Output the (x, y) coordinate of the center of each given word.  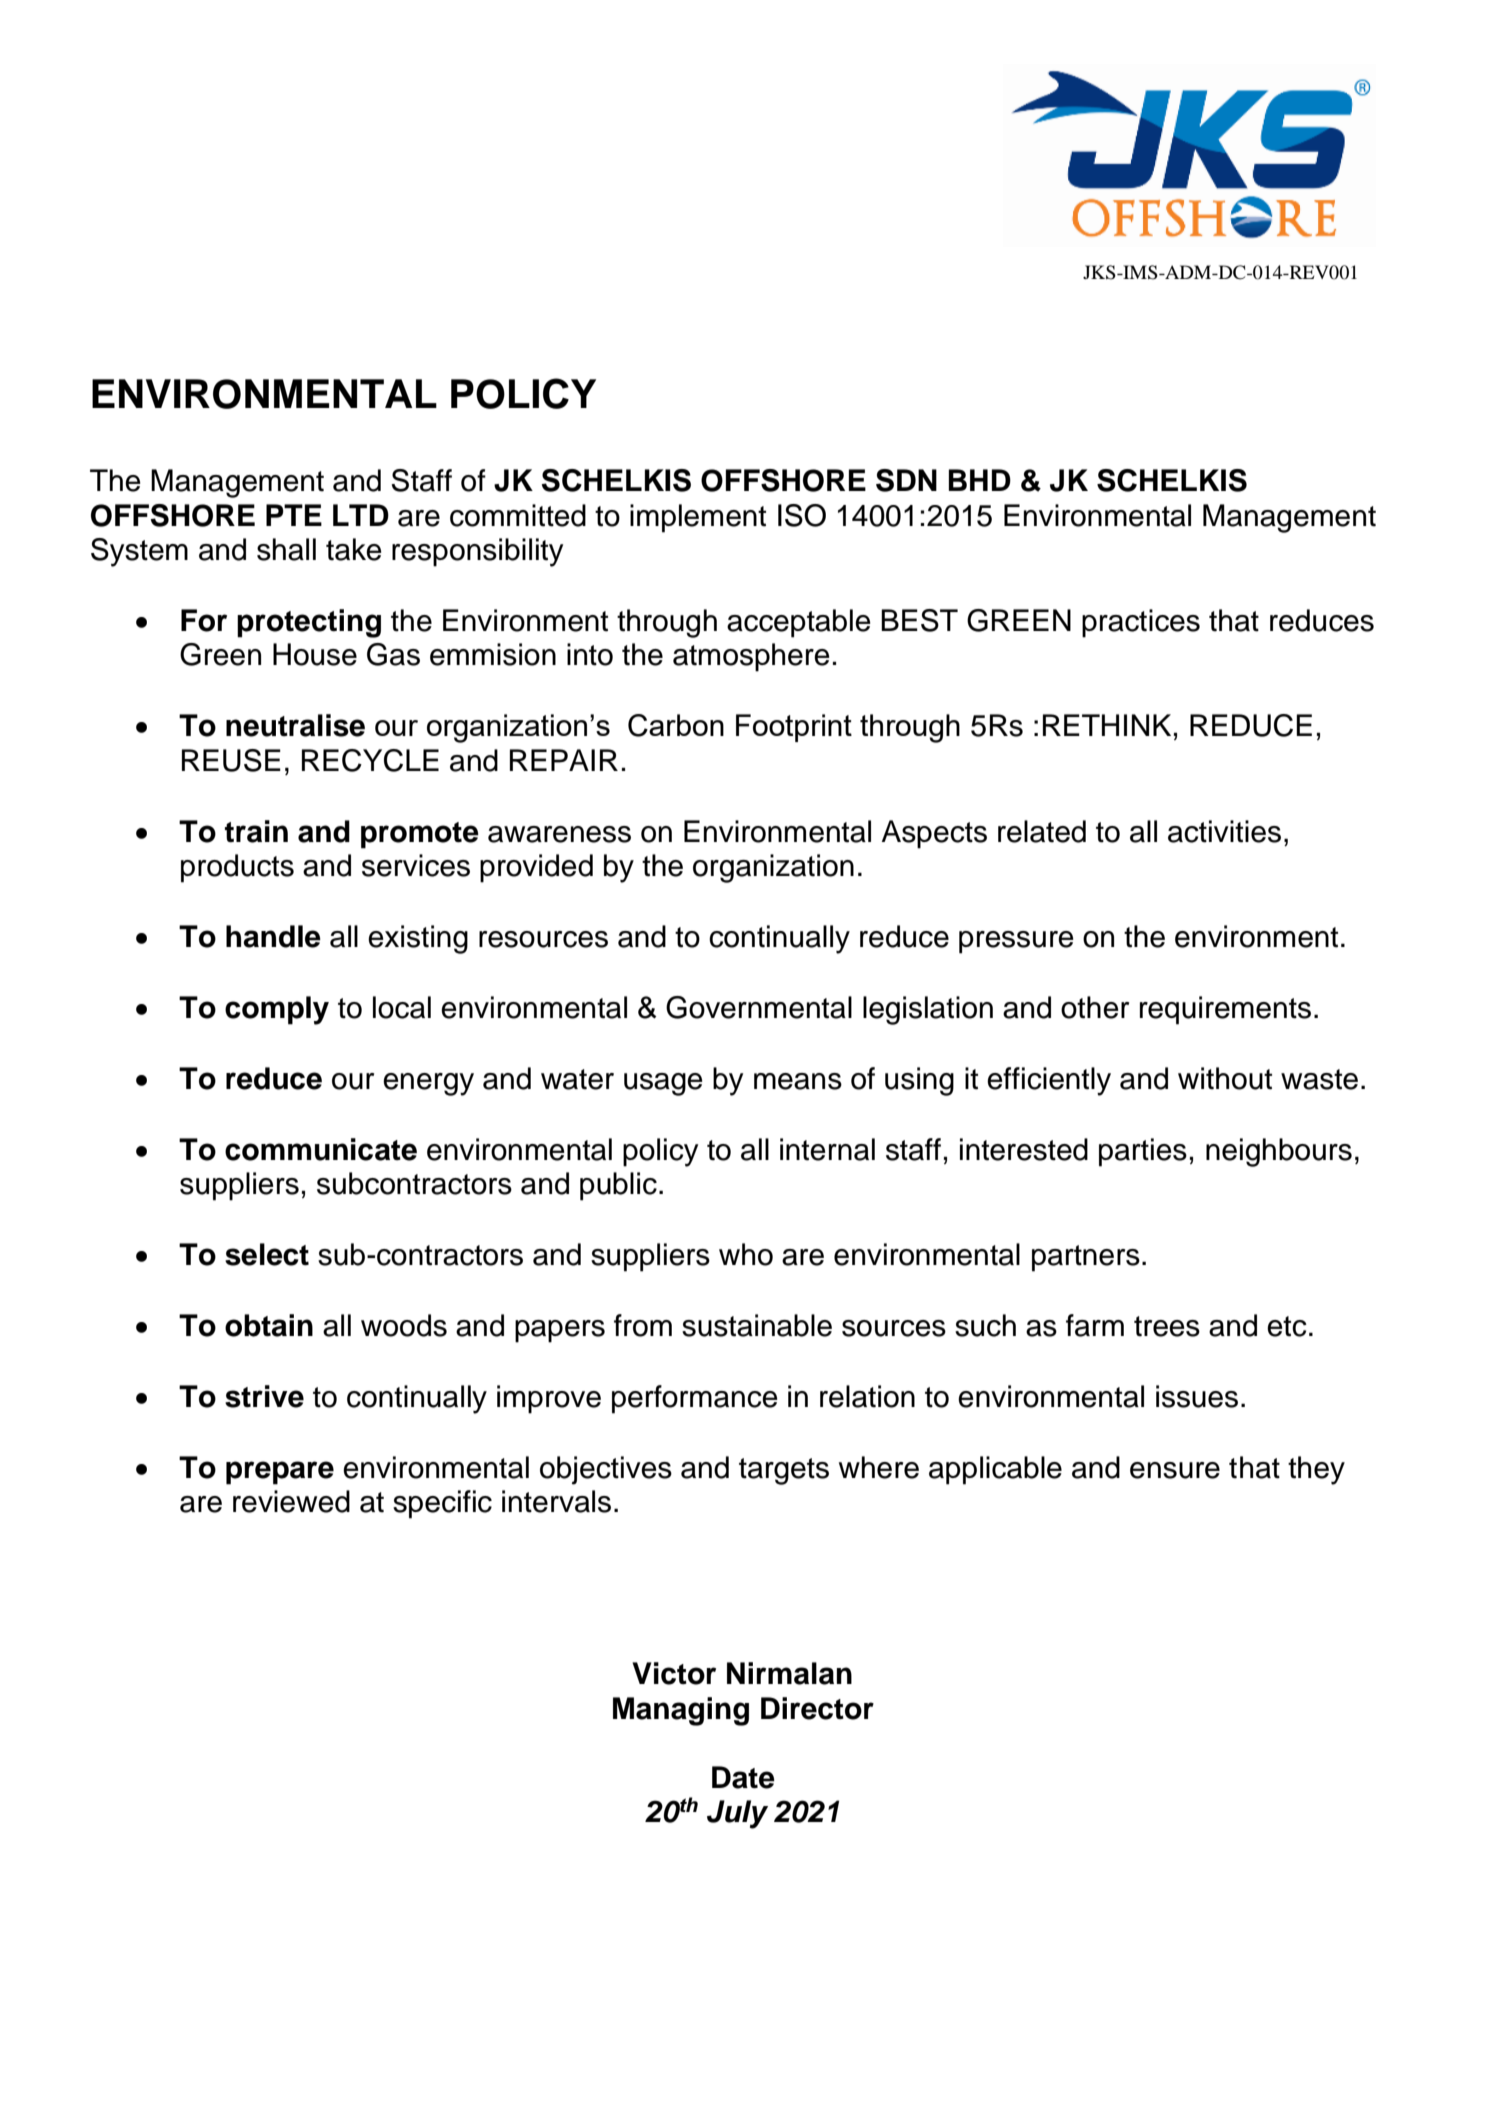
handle (273, 936)
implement (698, 518)
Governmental (759, 1007)
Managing (681, 1711)
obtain (269, 1325)
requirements (1225, 1010)
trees (1167, 1326)
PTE (294, 515)
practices (1141, 623)
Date (743, 1777)
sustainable (757, 1325)
